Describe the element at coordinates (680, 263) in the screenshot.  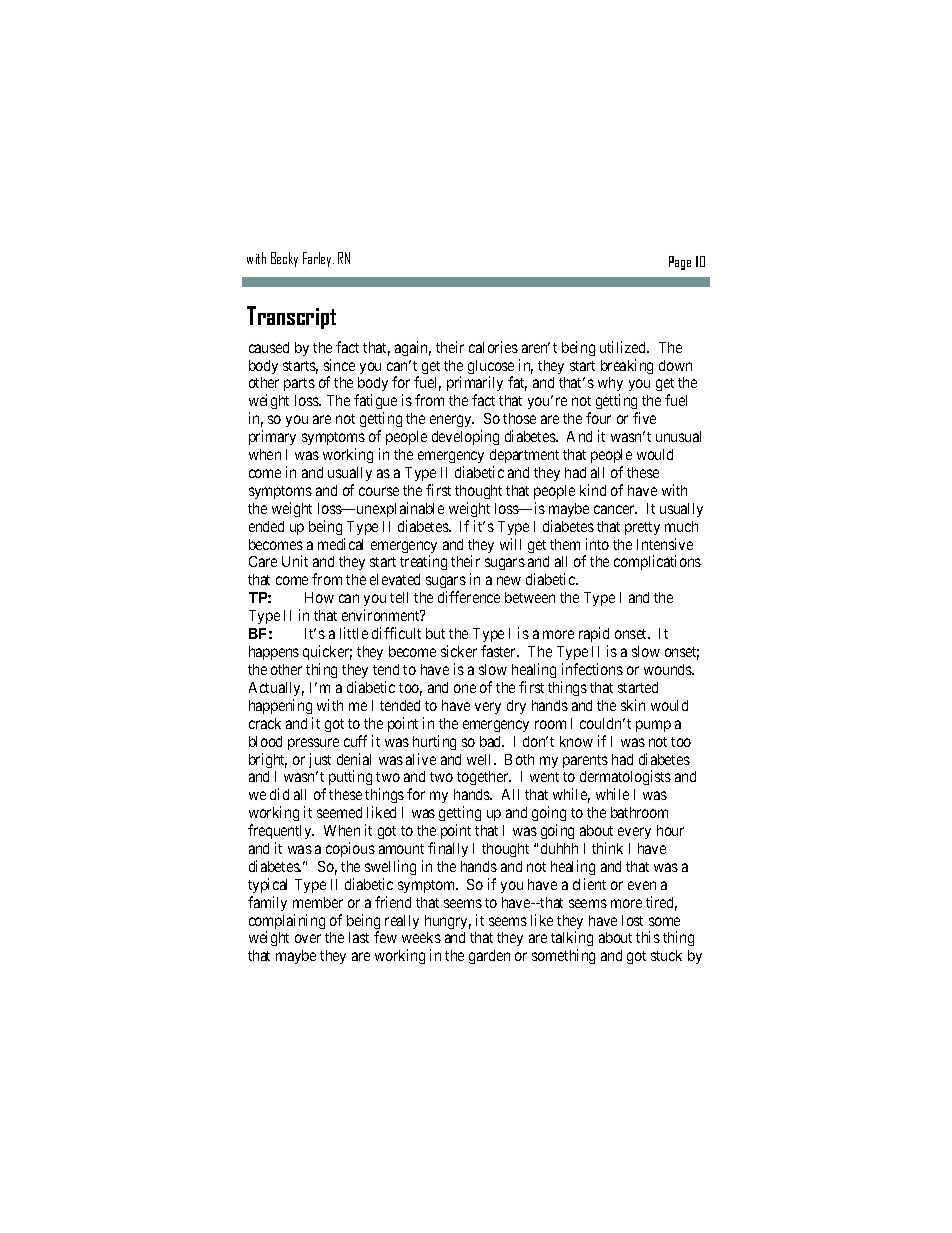
I see `Page` at that location.
